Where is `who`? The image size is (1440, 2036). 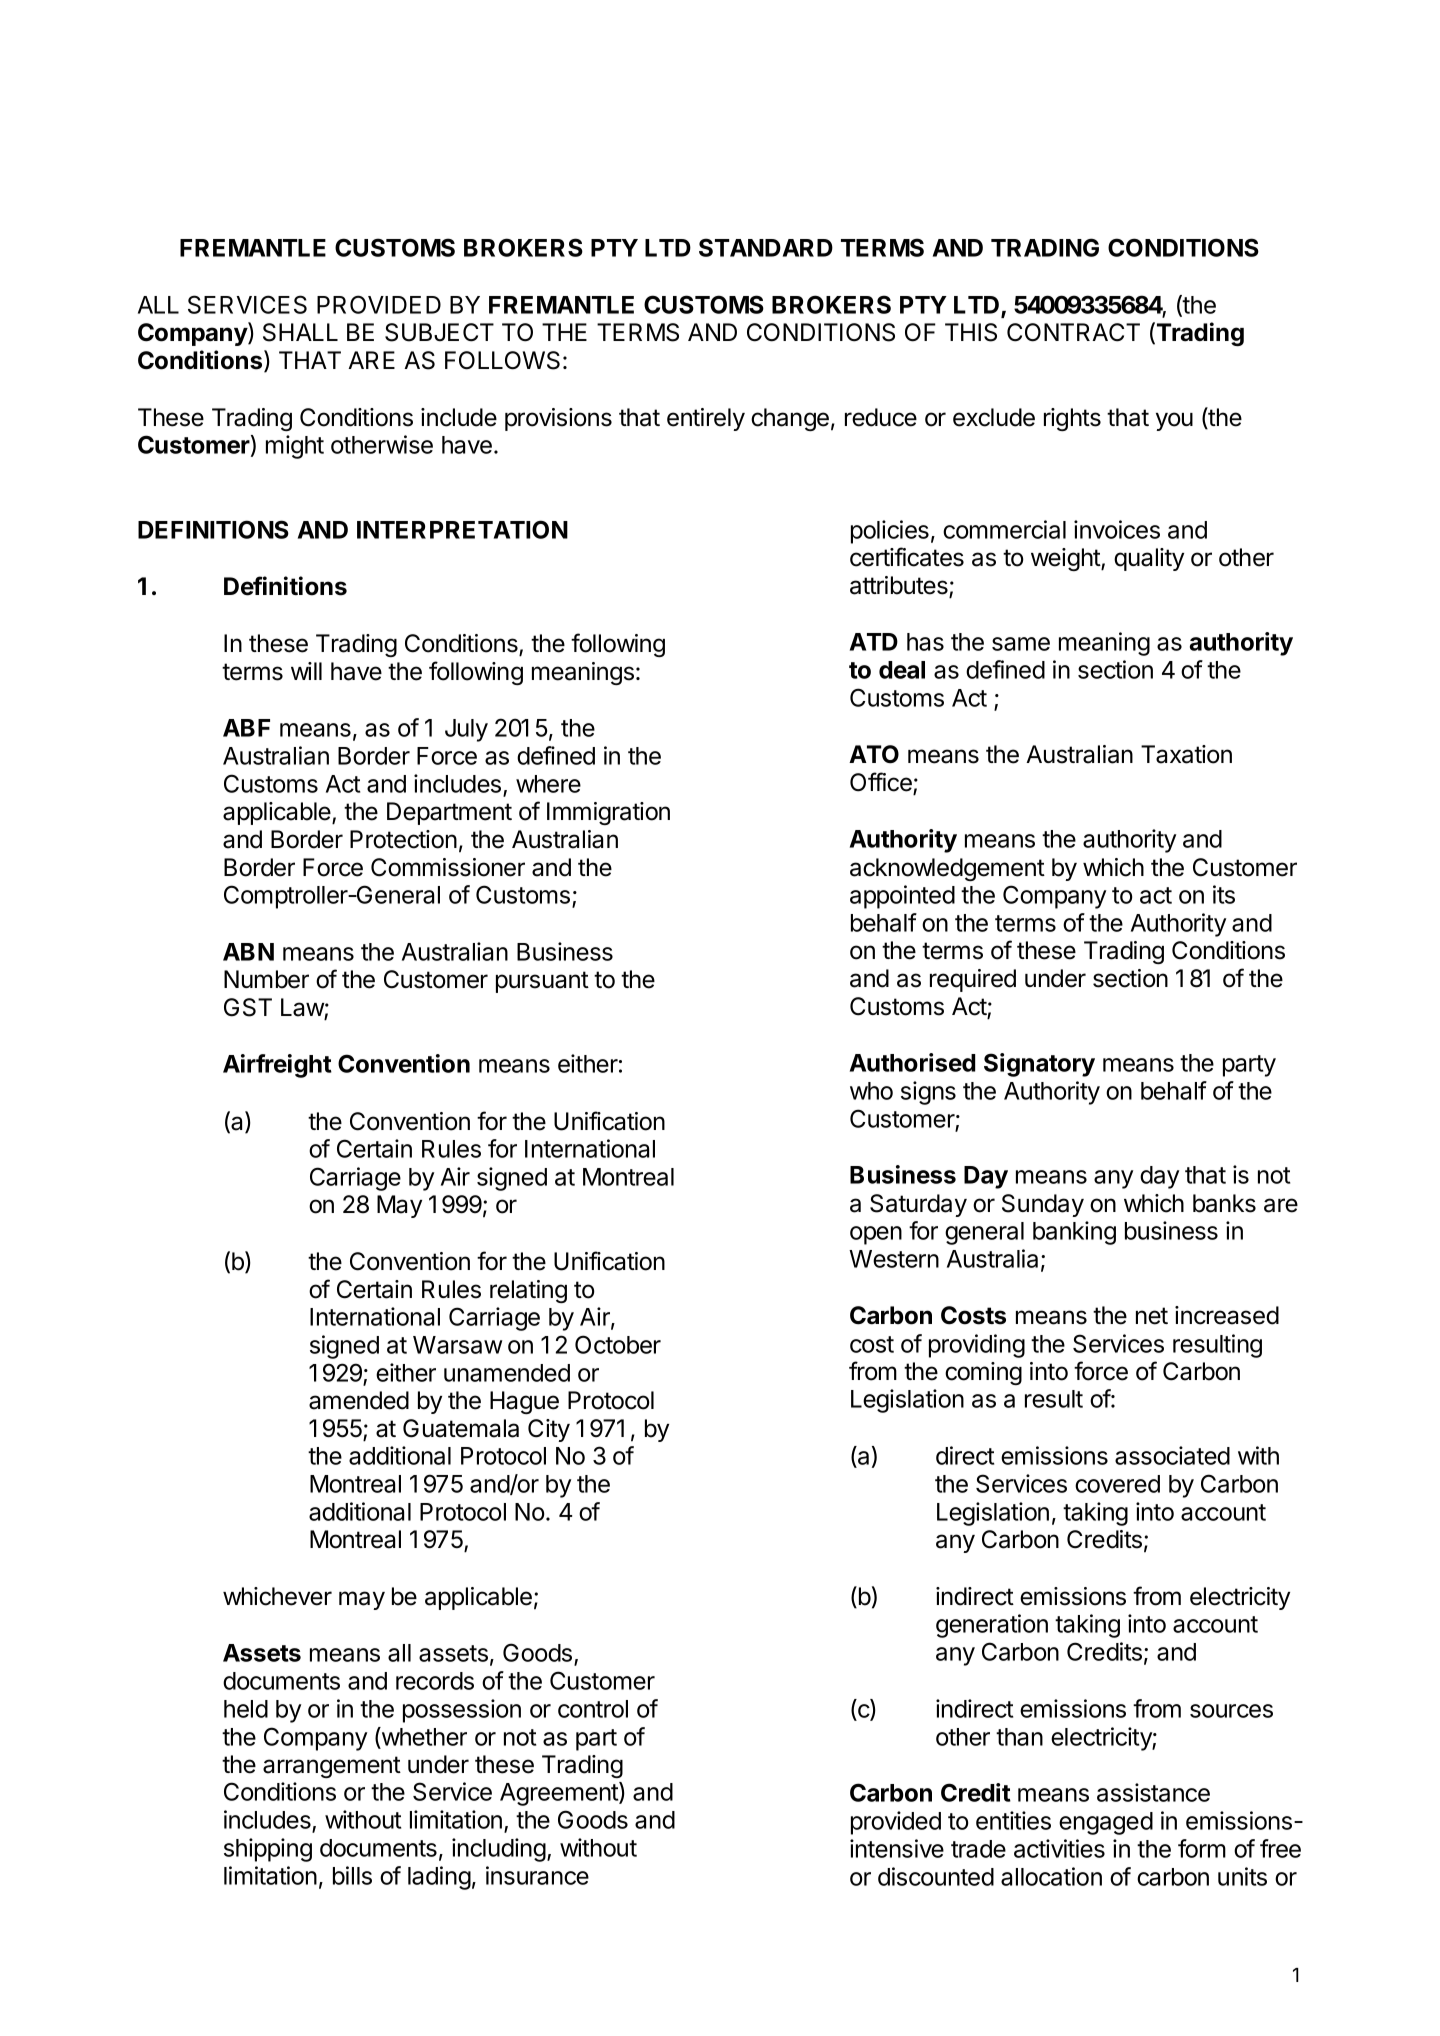
who is located at coordinates (871, 1091).
